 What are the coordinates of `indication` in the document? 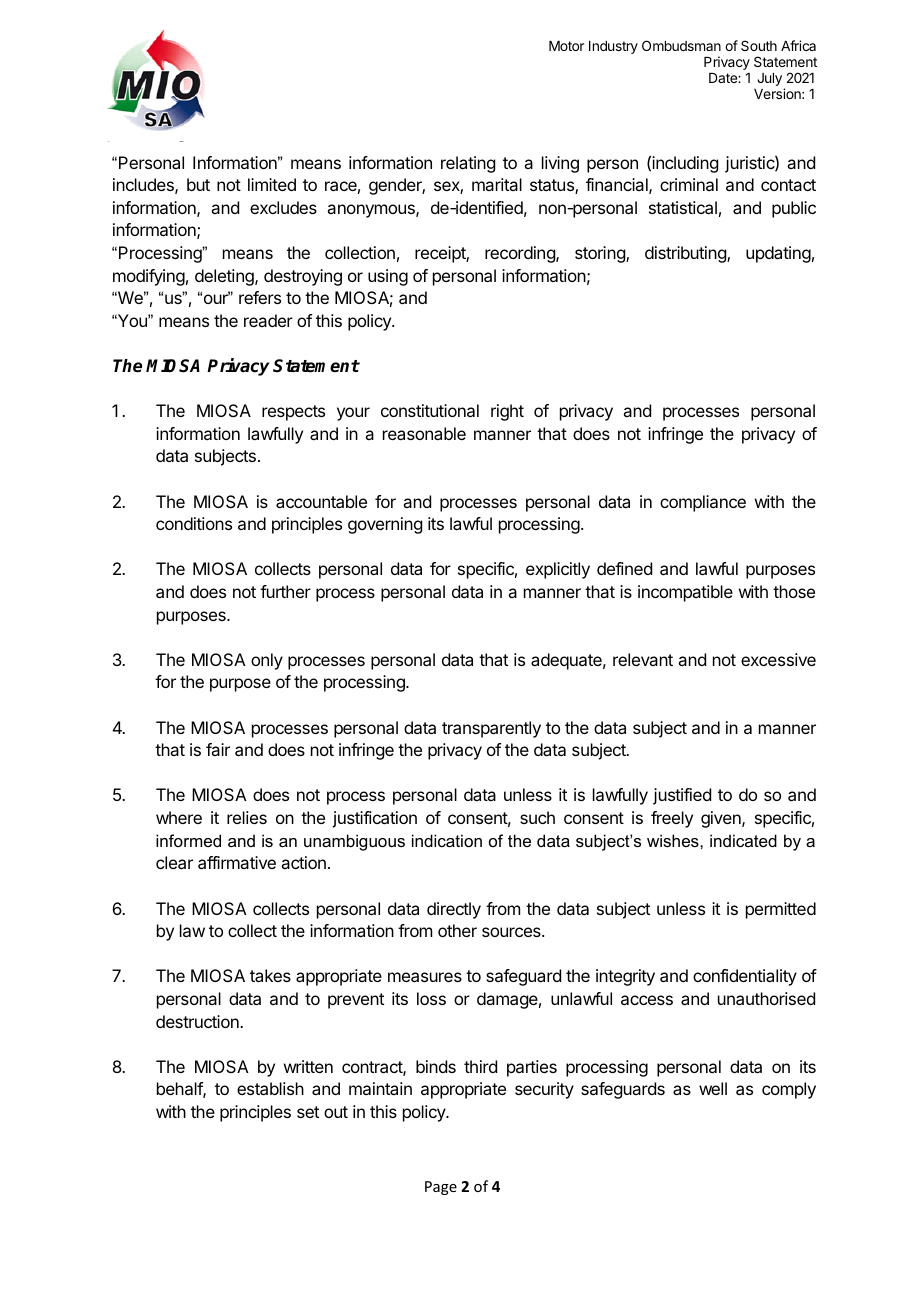 It's located at (447, 840).
